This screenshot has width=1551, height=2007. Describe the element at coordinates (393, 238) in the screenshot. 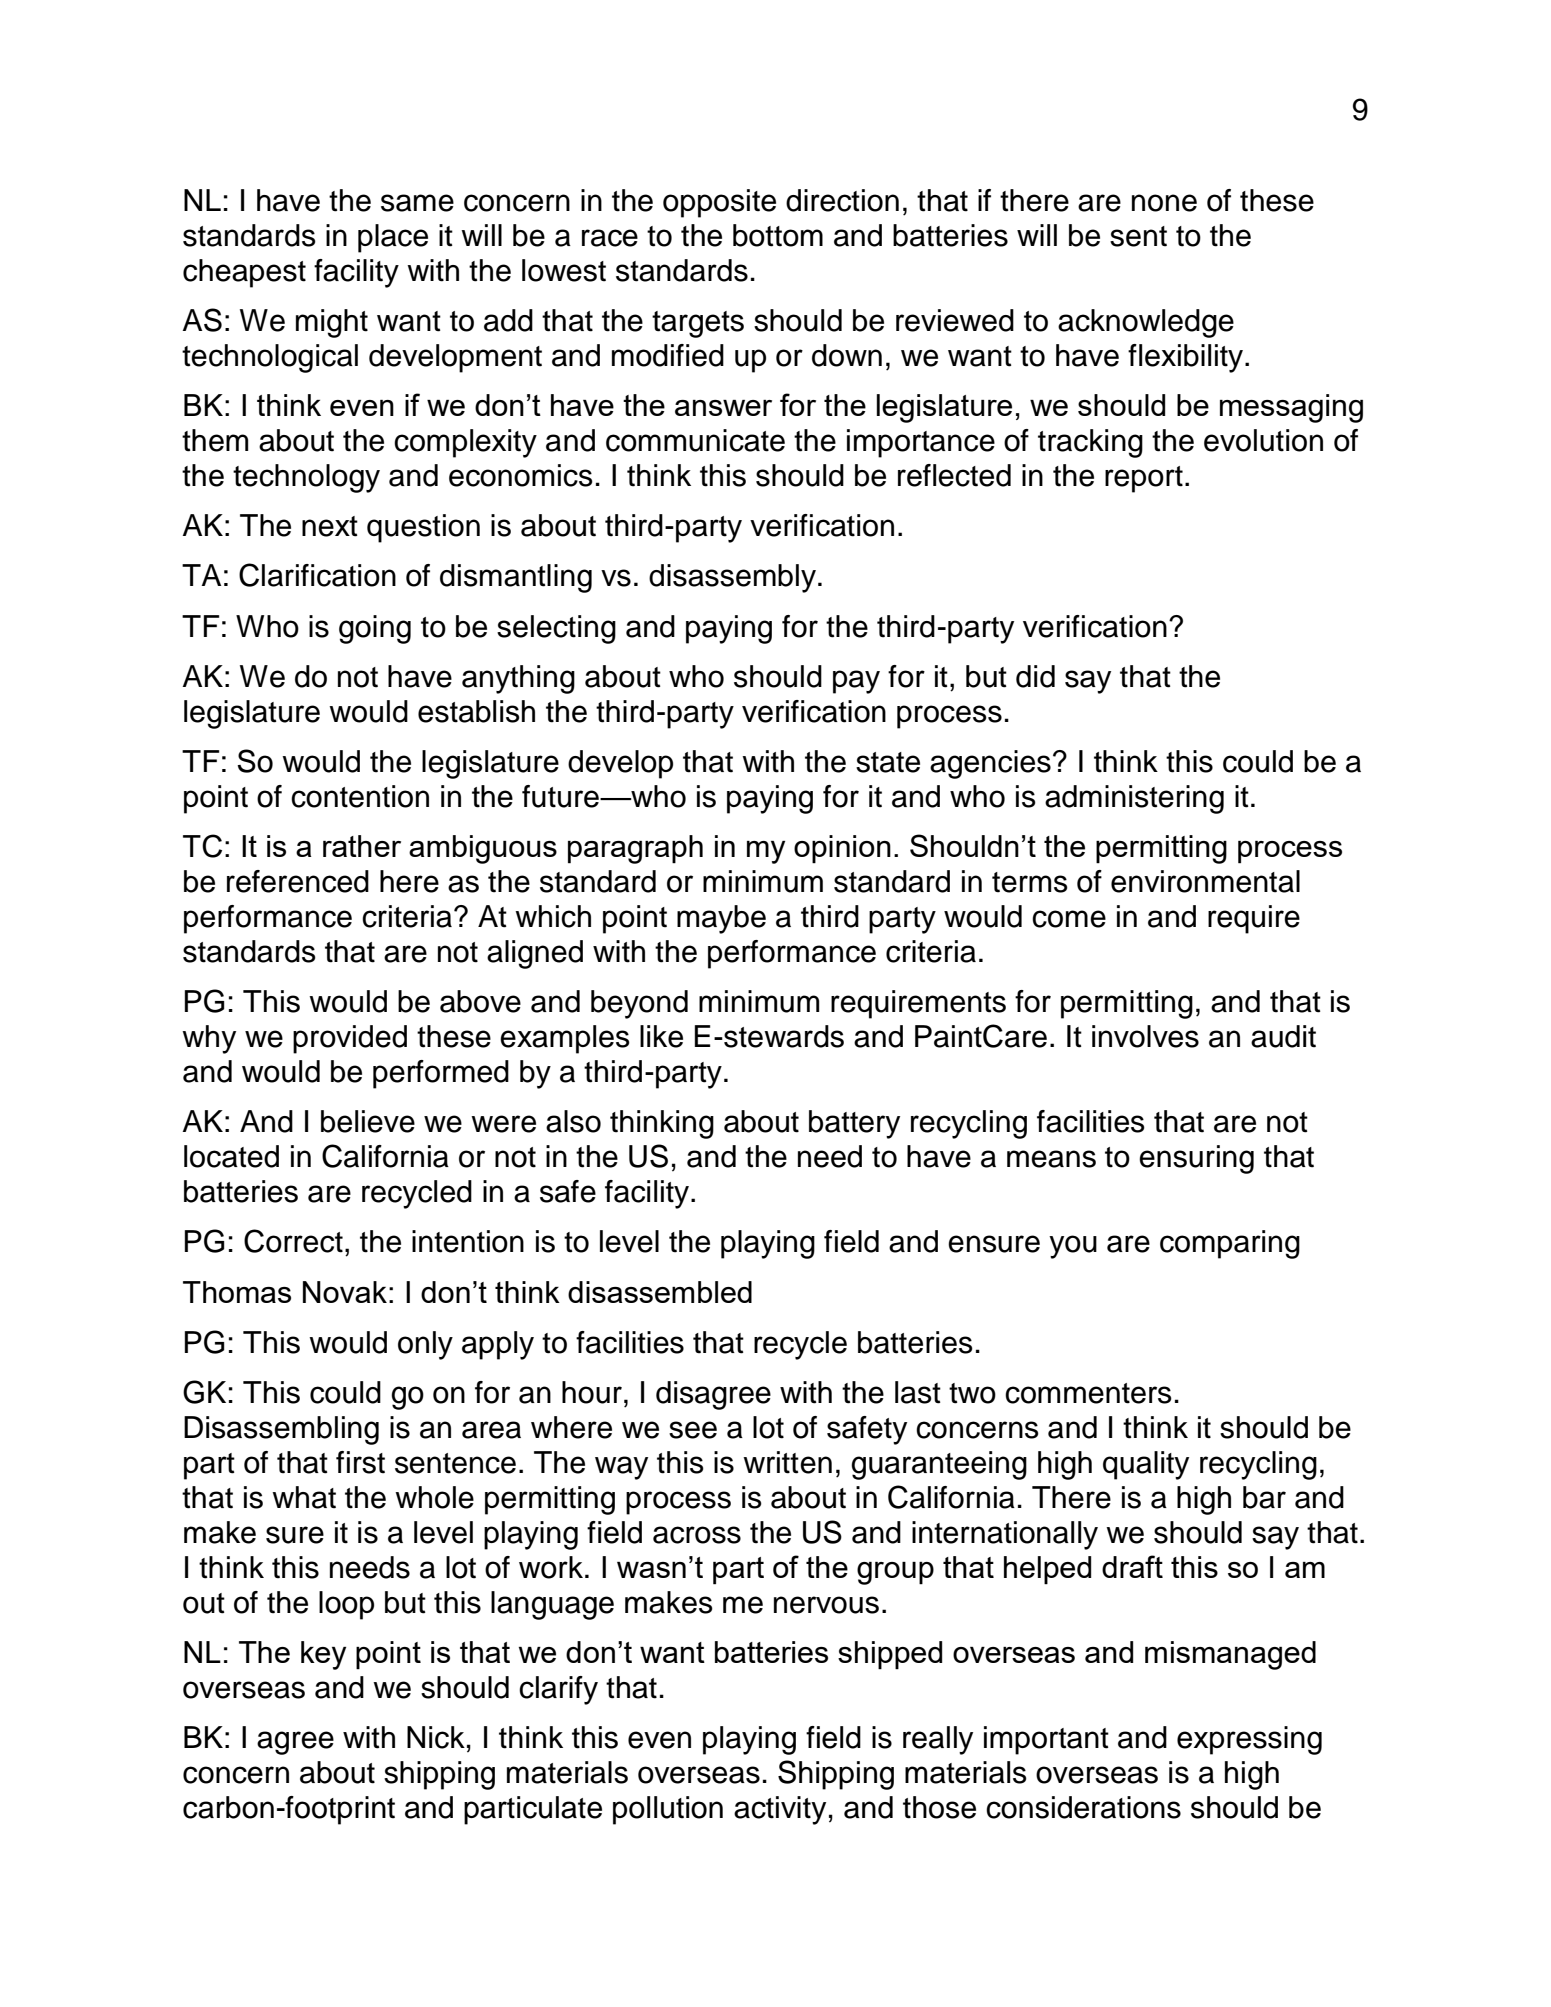

I see `place` at that location.
